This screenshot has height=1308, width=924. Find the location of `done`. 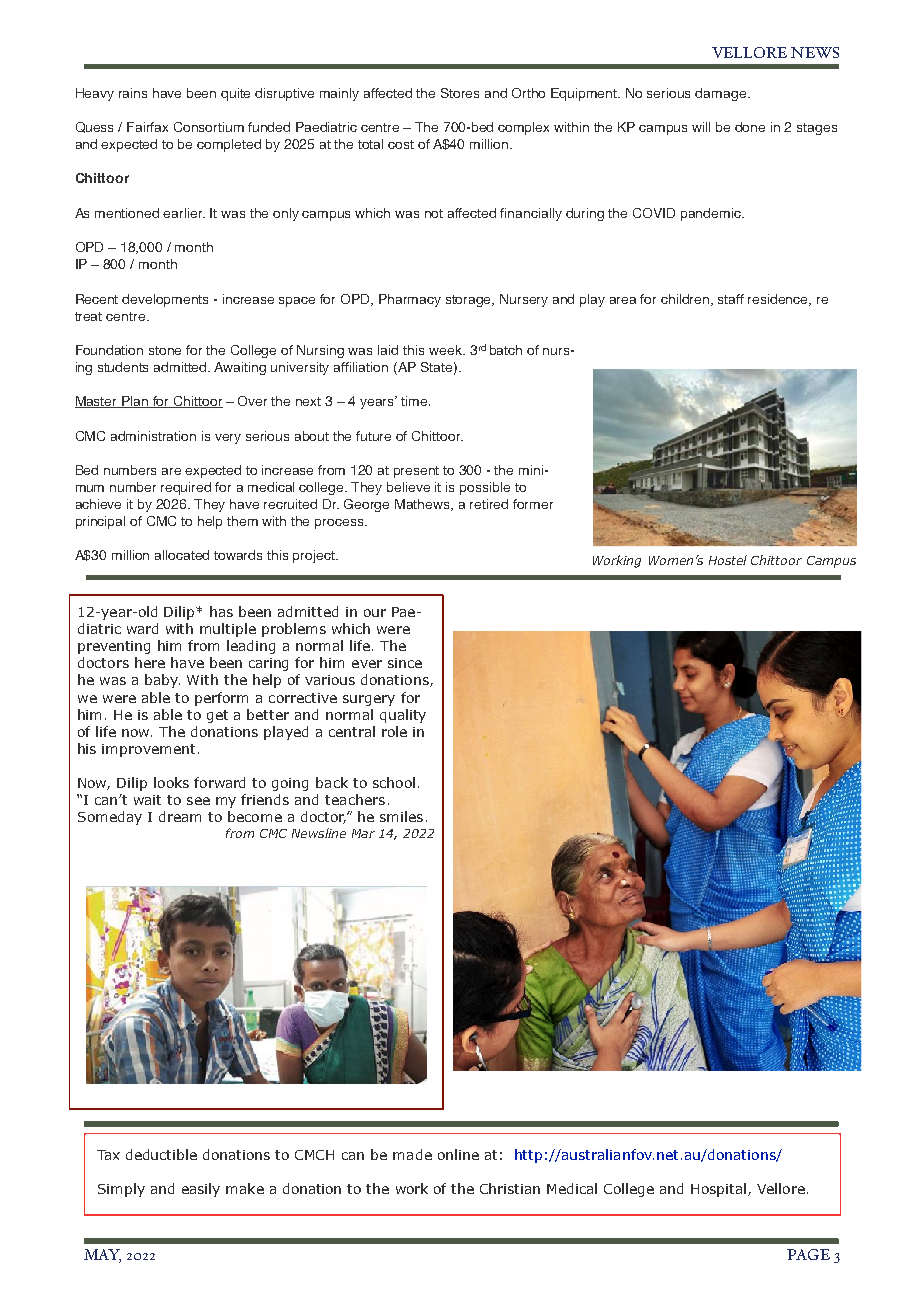

done is located at coordinates (750, 127).
